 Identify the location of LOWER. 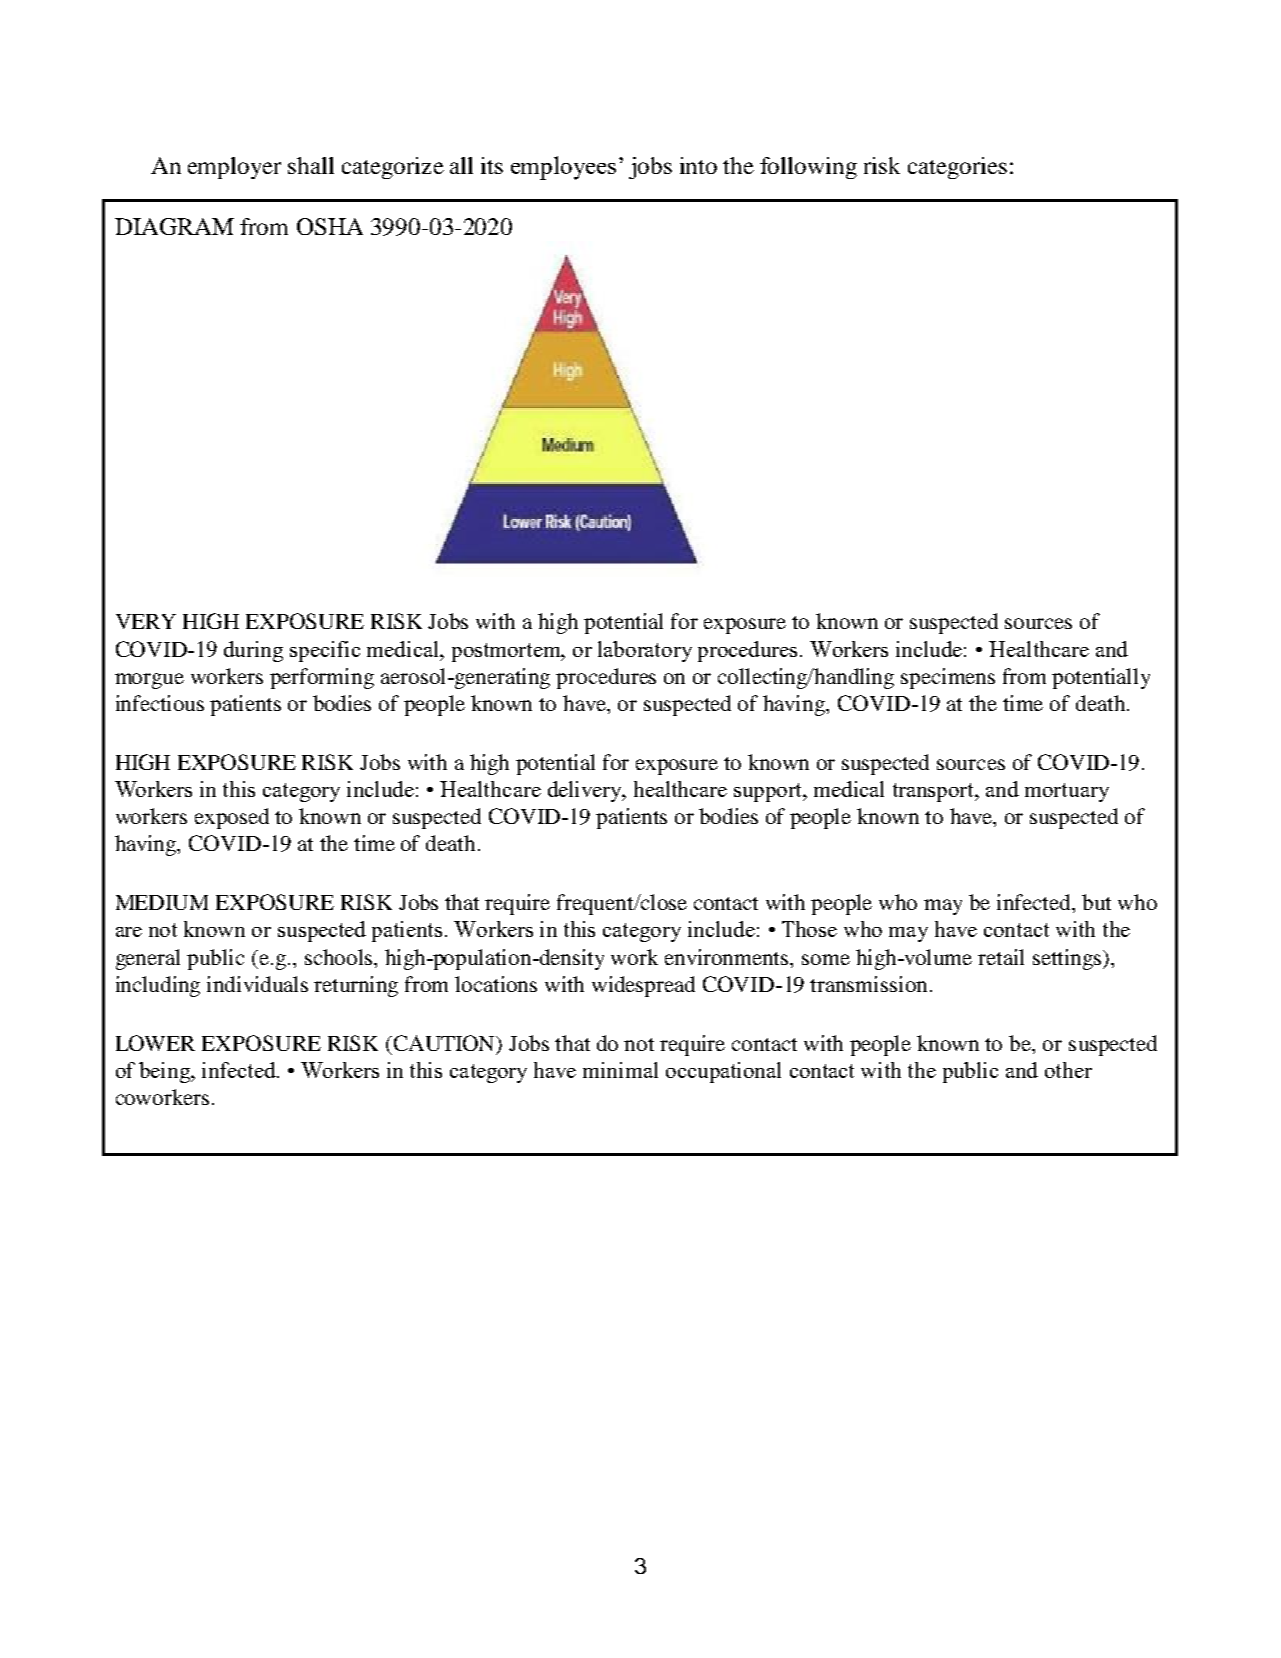
(155, 1043).
